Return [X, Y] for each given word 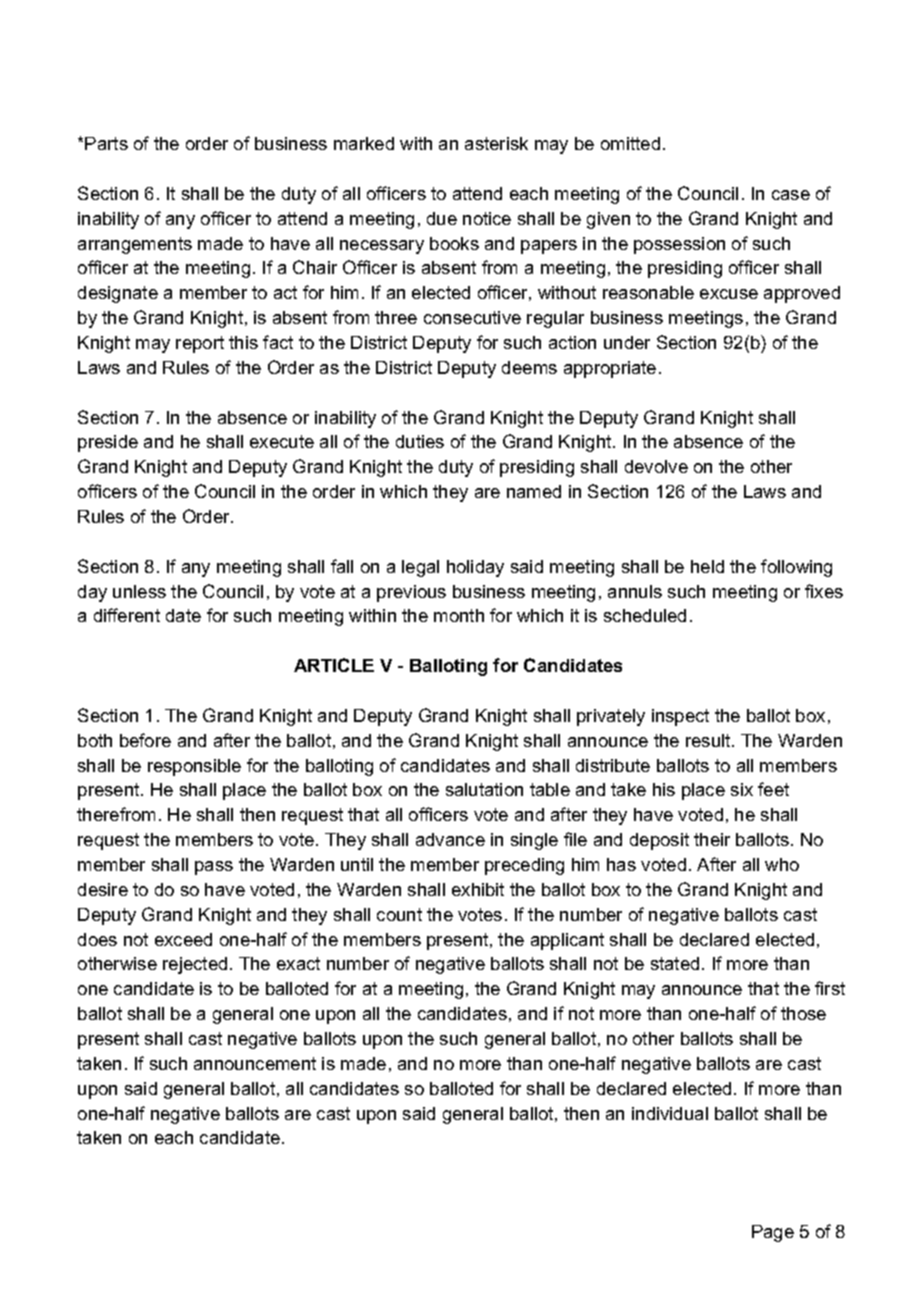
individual [670, 1113]
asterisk [496, 143]
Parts [106, 143]
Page [773, 1233]
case [791, 195]
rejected [195, 965]
